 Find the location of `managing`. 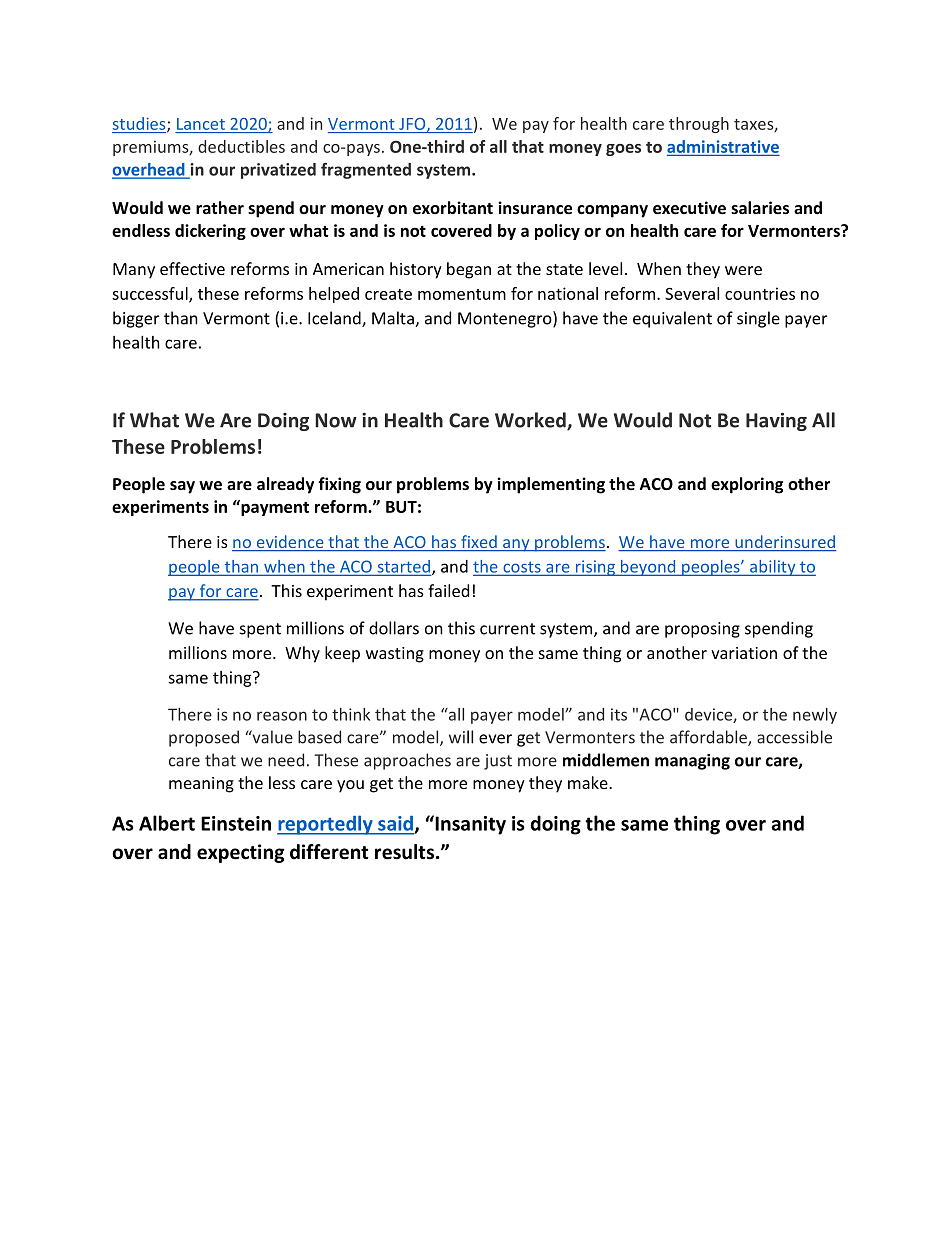

managing is located at coordinates (692, 762).
